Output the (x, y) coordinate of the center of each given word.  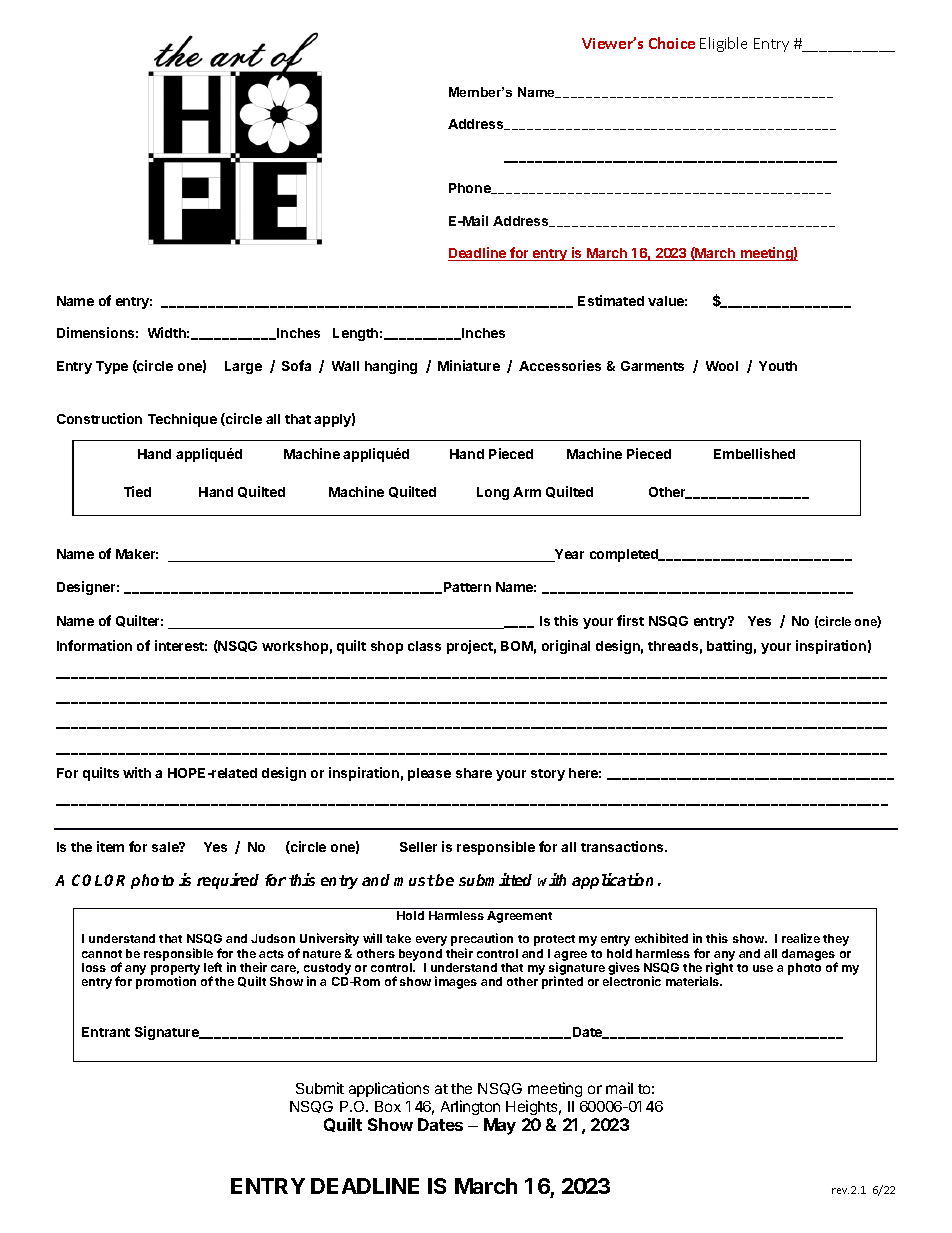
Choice (672, 43)
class (424, 646)
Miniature (469, 365)
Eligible (723, 44)
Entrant (106, 1032)
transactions (623, 846)
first (630, 620)
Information (94, 645)
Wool (722, 366)
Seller (418, 847)
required (228, 881)
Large (243, 367)
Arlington (470, 1107)
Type (112, 367)
